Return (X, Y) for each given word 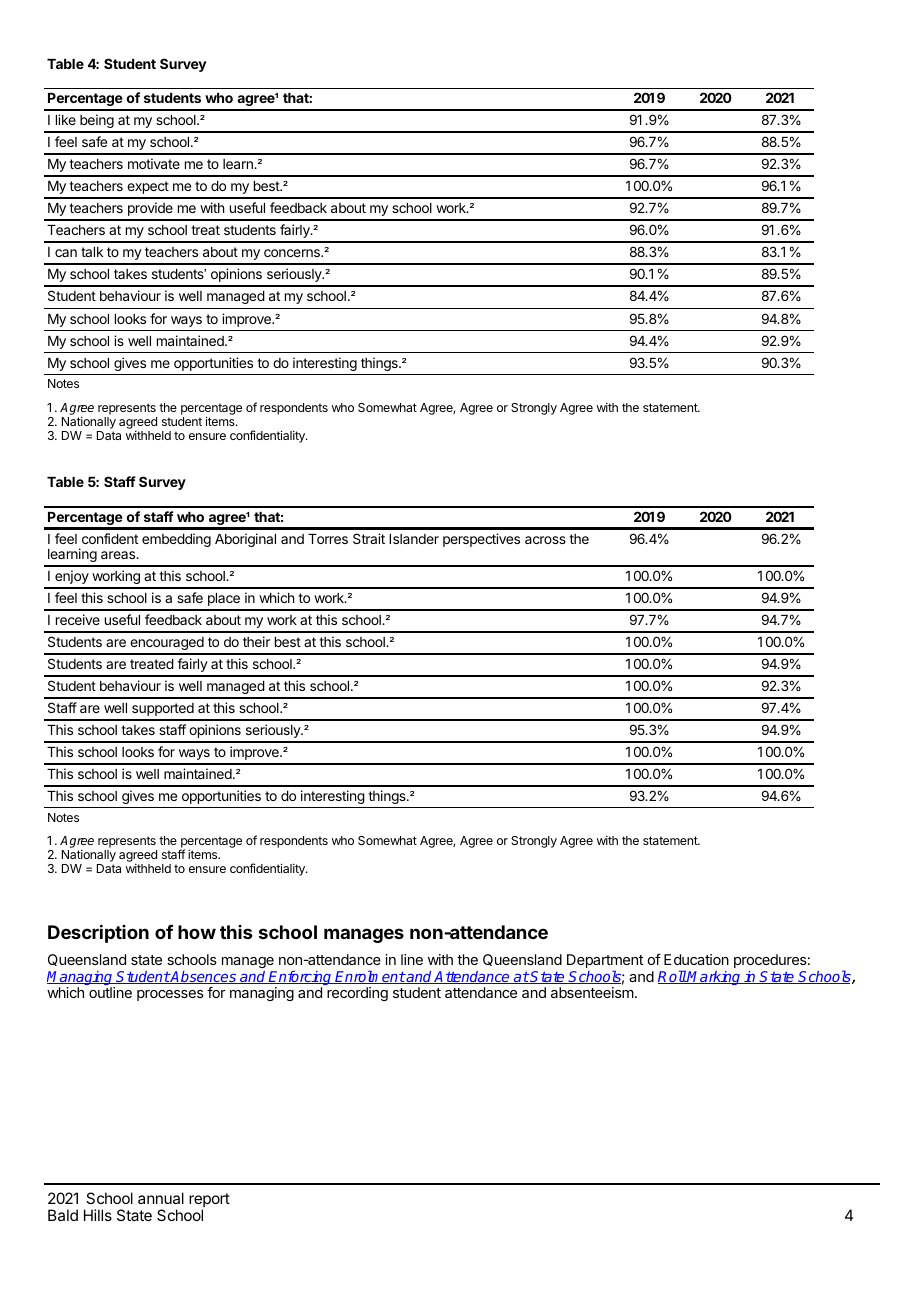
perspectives (481, 540)
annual (161, 1198)
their (256, 641)
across (545, 540)
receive (78, 619)
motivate (154, 163)
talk (92, 252)
